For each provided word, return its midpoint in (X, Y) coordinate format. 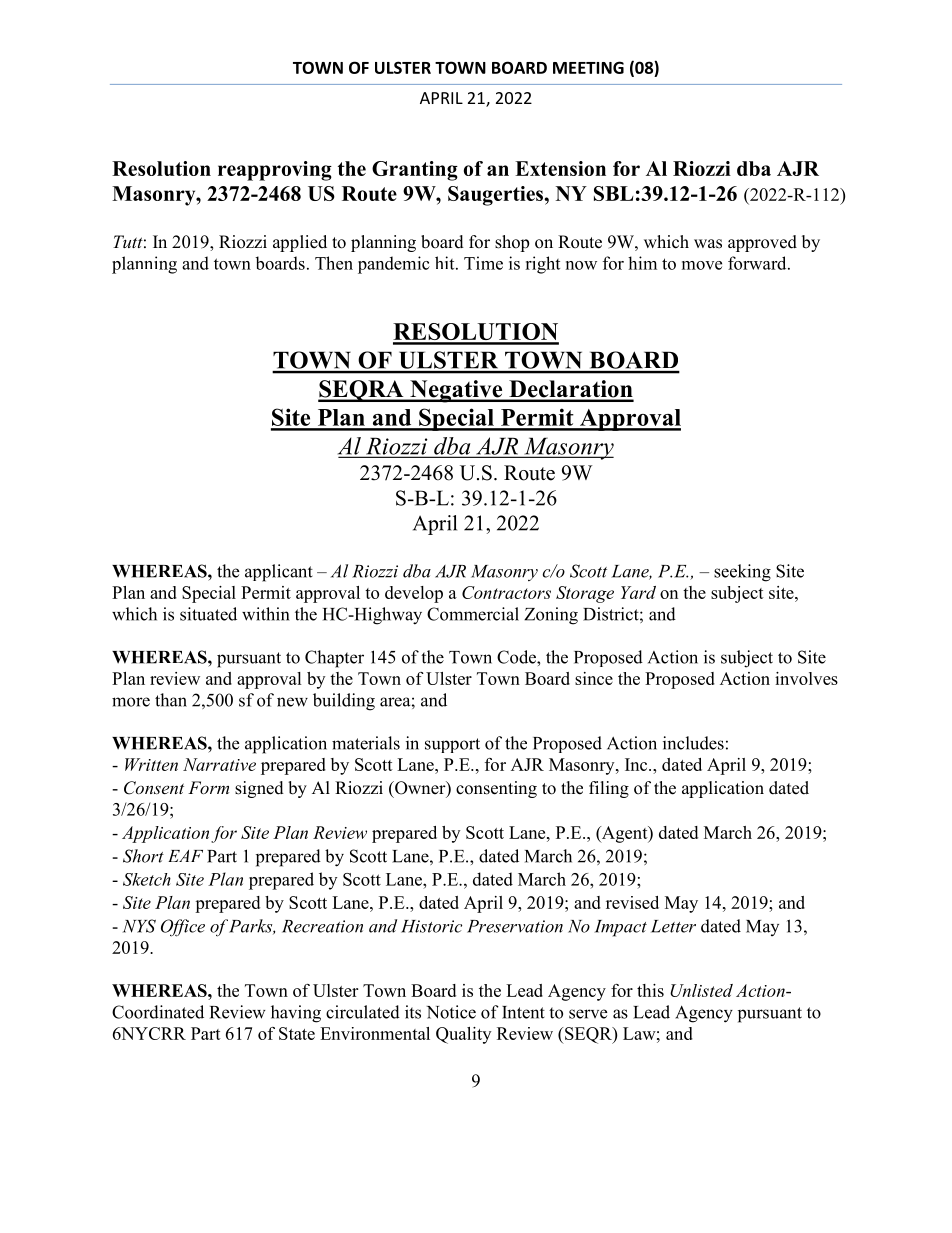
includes (693, 743)
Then (334, 263)
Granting (415, 171)
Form (208, 787)
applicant (279, 573)
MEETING (588, 67)
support (452, 745)
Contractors (506, 592)
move (702, 265)
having (296, 1014)
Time (483, 263)
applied (300, 243)
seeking (742, 573)
